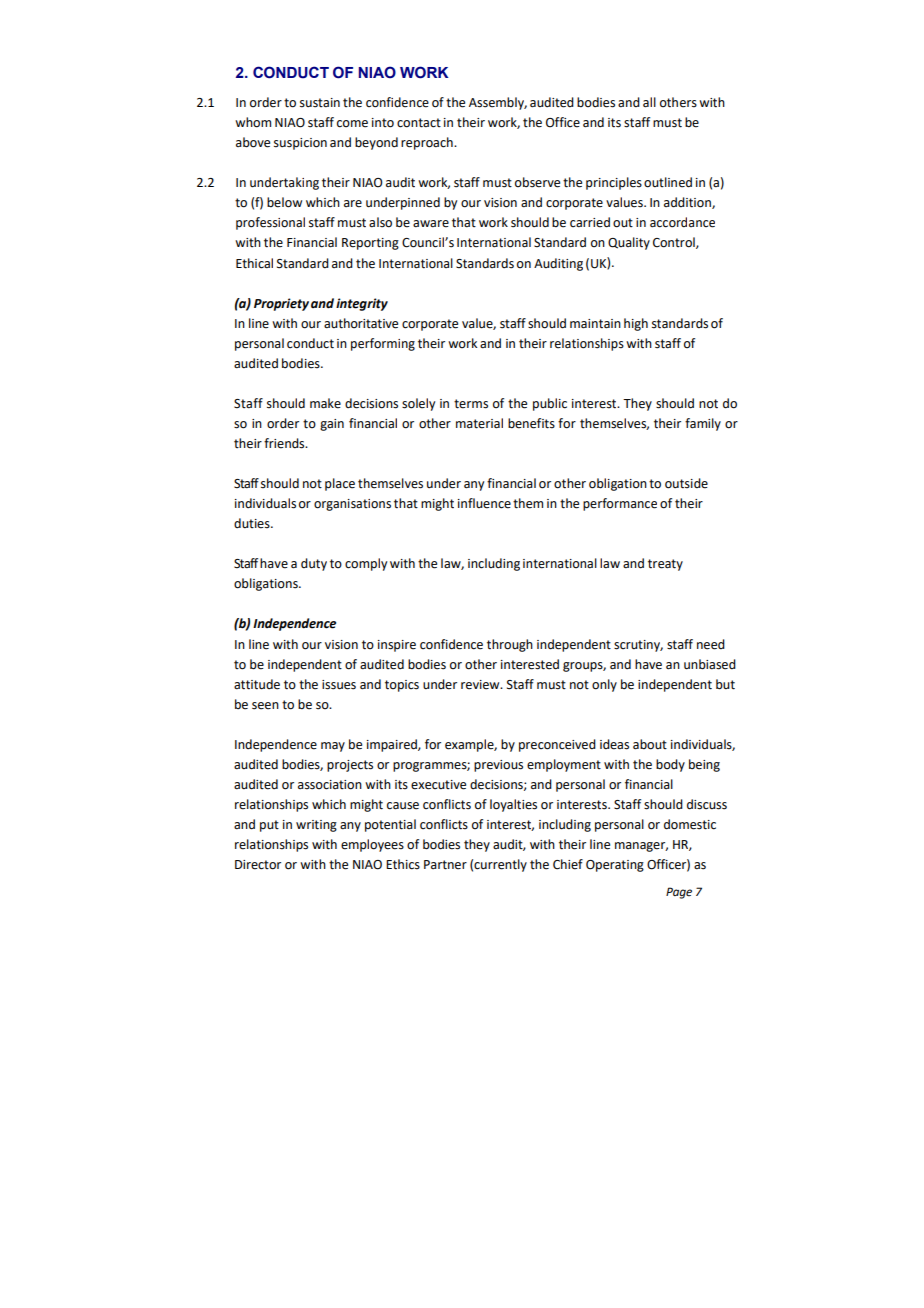 Image resolution: width=924 pixels, height=1308 pixels. I want to click on influence, so click(484, 503).
